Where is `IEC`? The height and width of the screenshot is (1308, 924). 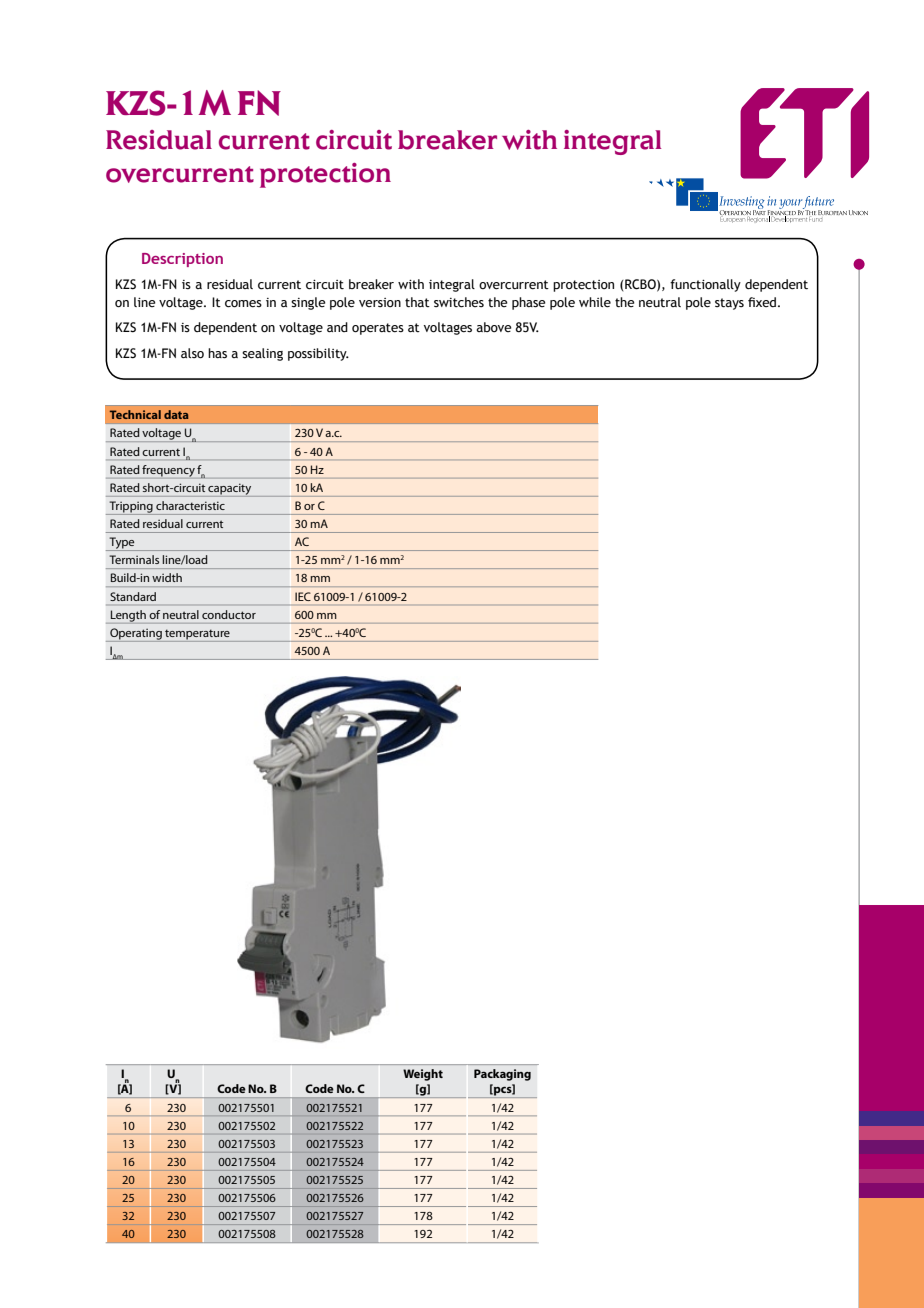
IEC is located at coordinates (303, 596).
